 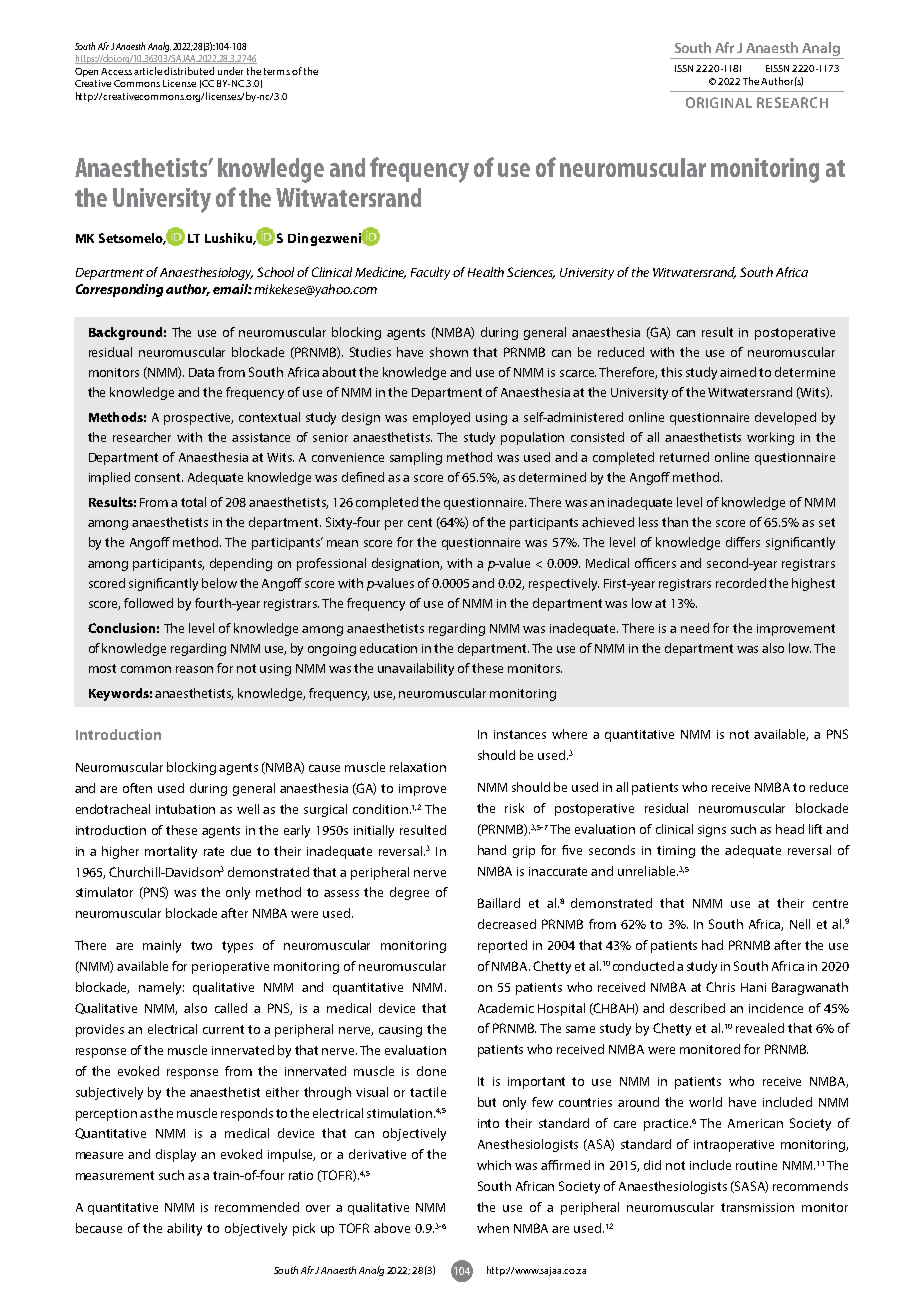 What do you see at coordinates (757, 1207) in the page?
I see `transmission` at bounding box center [757, 1207].
